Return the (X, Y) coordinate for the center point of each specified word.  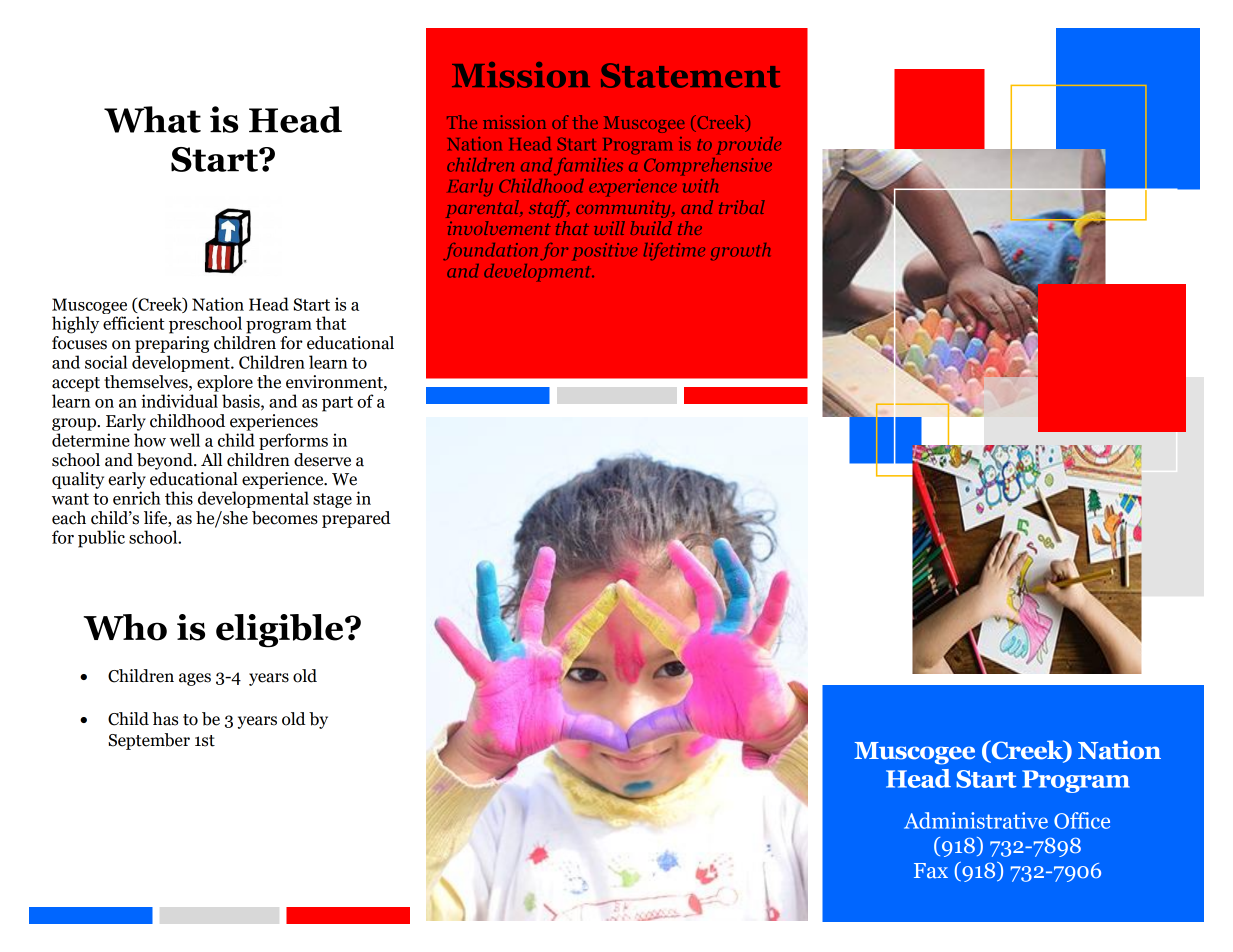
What (152, 119)
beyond (166, 461)
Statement (690, 75)
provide (749, 146)
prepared (356, 519)
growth (740, 252)
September (149, 741)
